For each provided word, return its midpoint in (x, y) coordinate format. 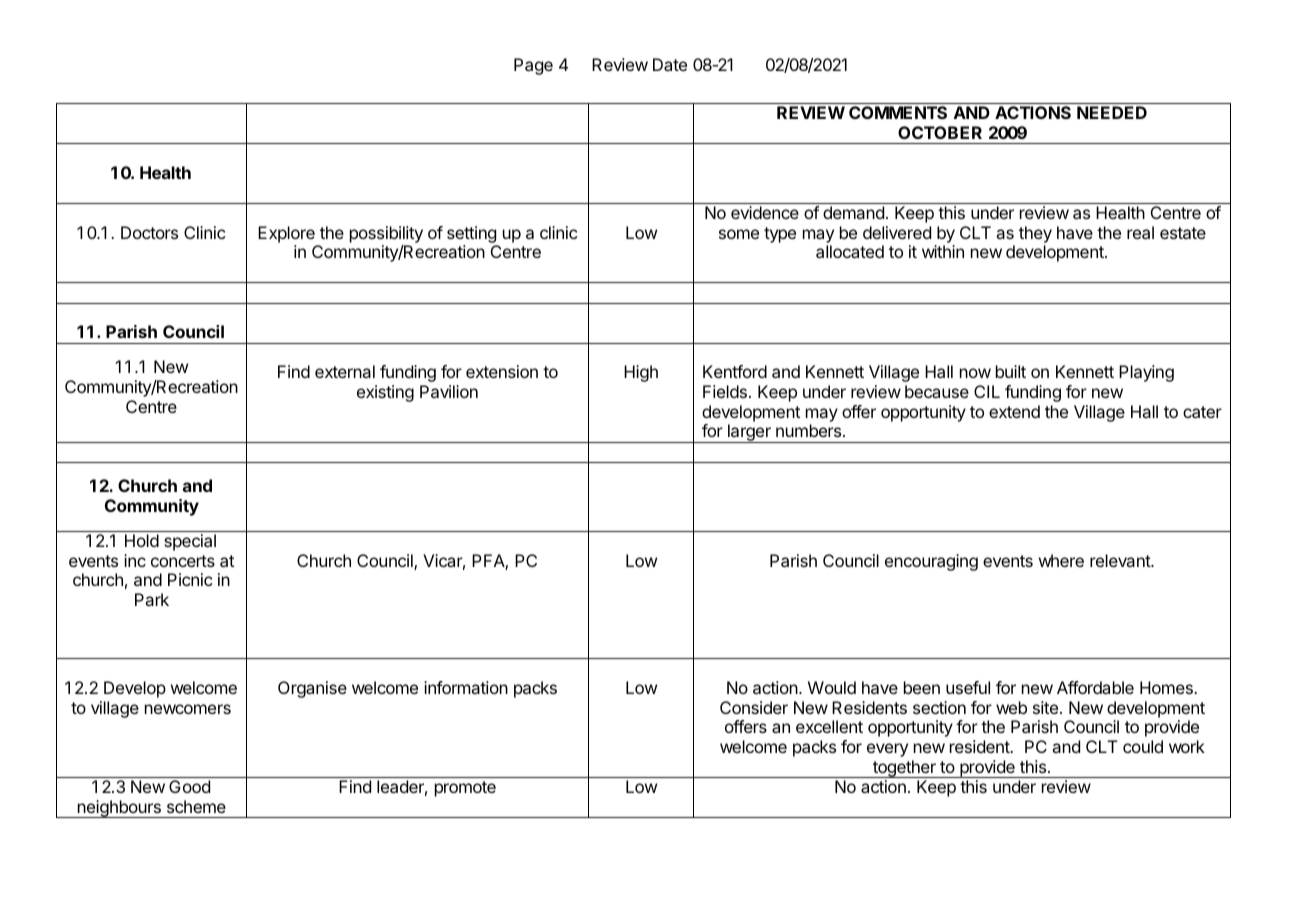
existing (385, 393)
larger (749, 433)
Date (670, 64)
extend (1014, 411)
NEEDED (1112, 112)
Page (533, 66)
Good (189, 786)
